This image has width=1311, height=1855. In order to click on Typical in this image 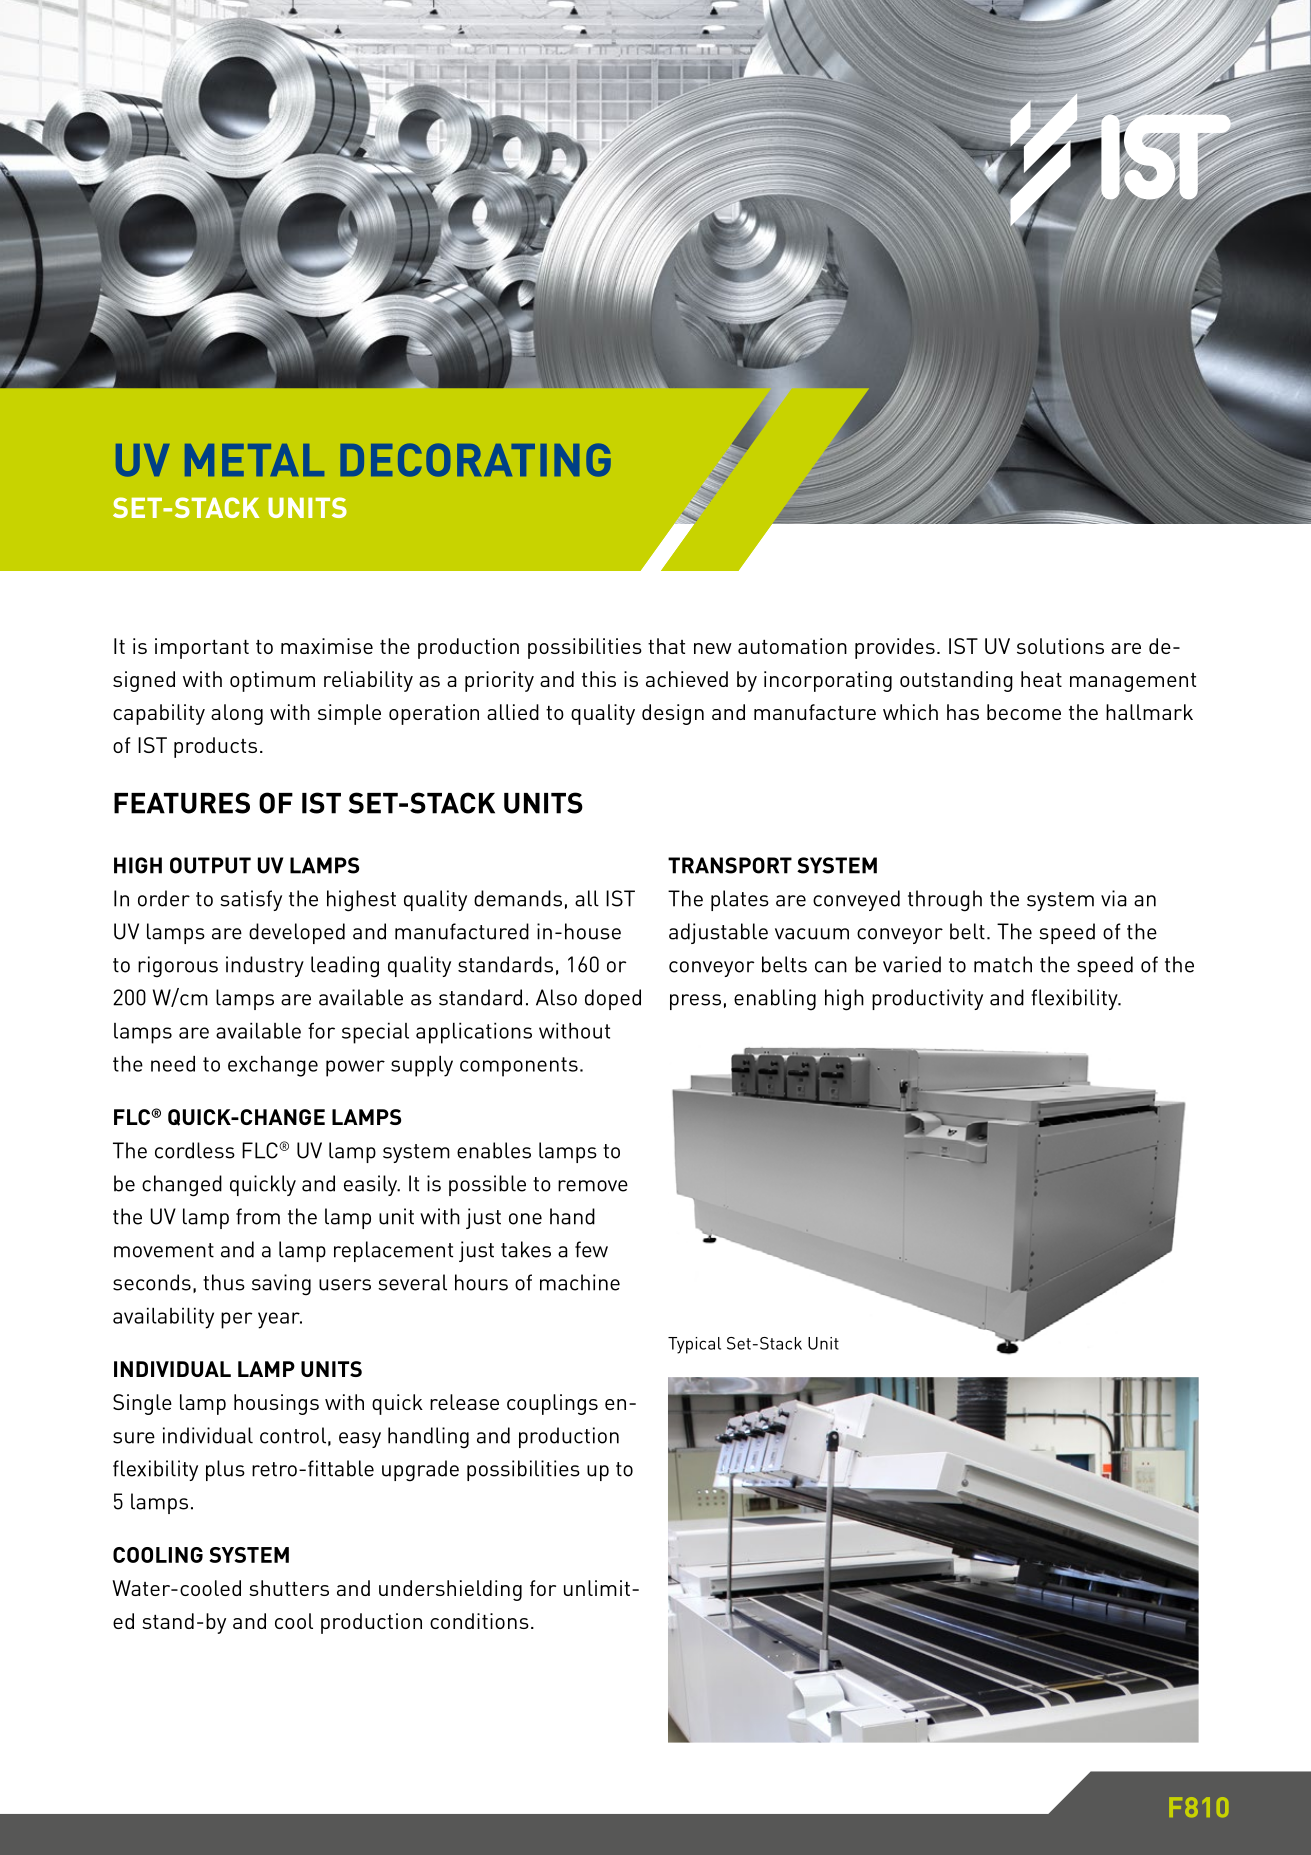, I will do `click(694, 1345)`.
